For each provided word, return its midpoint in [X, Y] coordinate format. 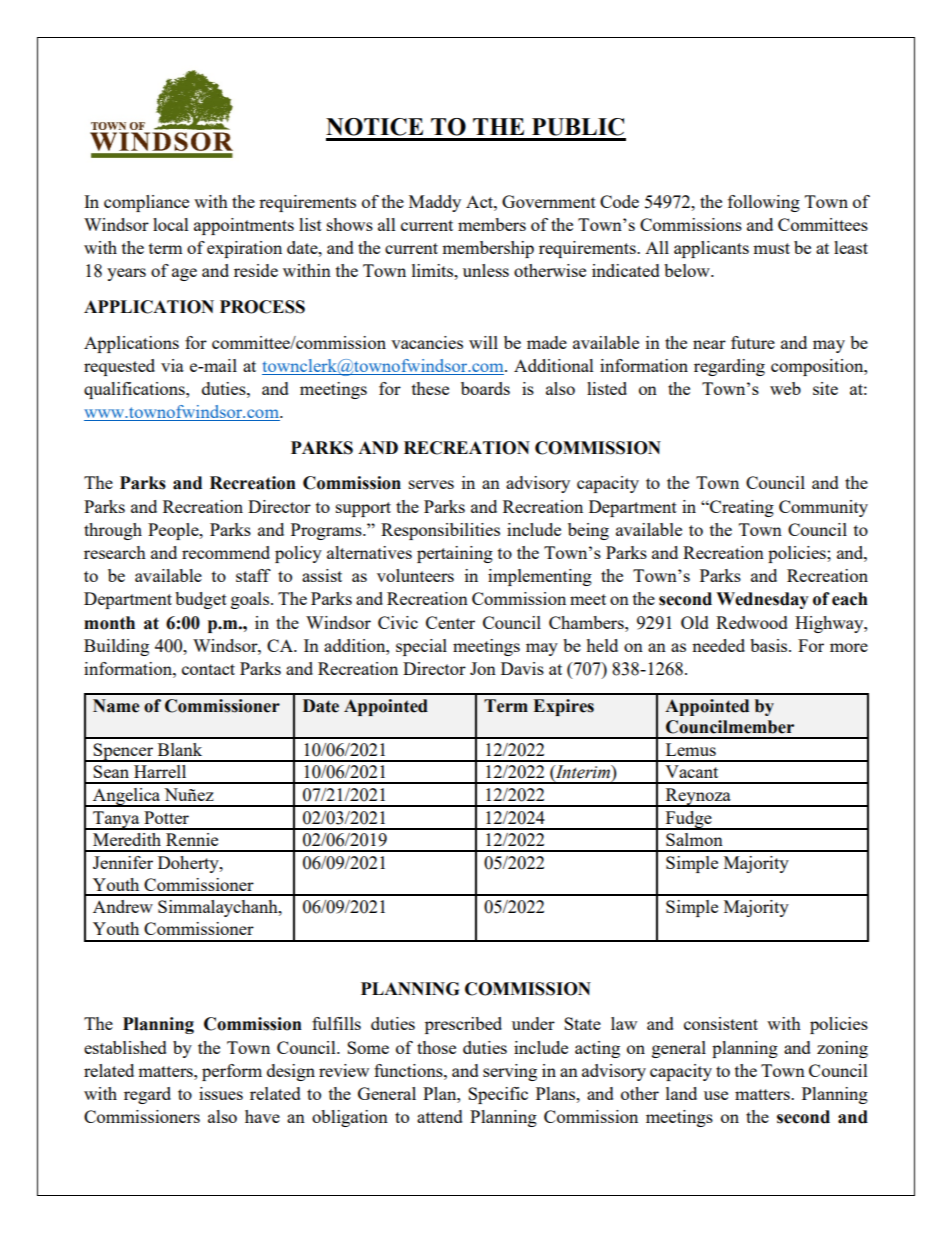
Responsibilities [440, 531]
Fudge [688, 820]
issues [221, 1093]
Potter [166, 817]
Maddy [435, 203]
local [171, 224]
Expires [563, 707]
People [174, 531]
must [771, 248]
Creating [741, 508]
